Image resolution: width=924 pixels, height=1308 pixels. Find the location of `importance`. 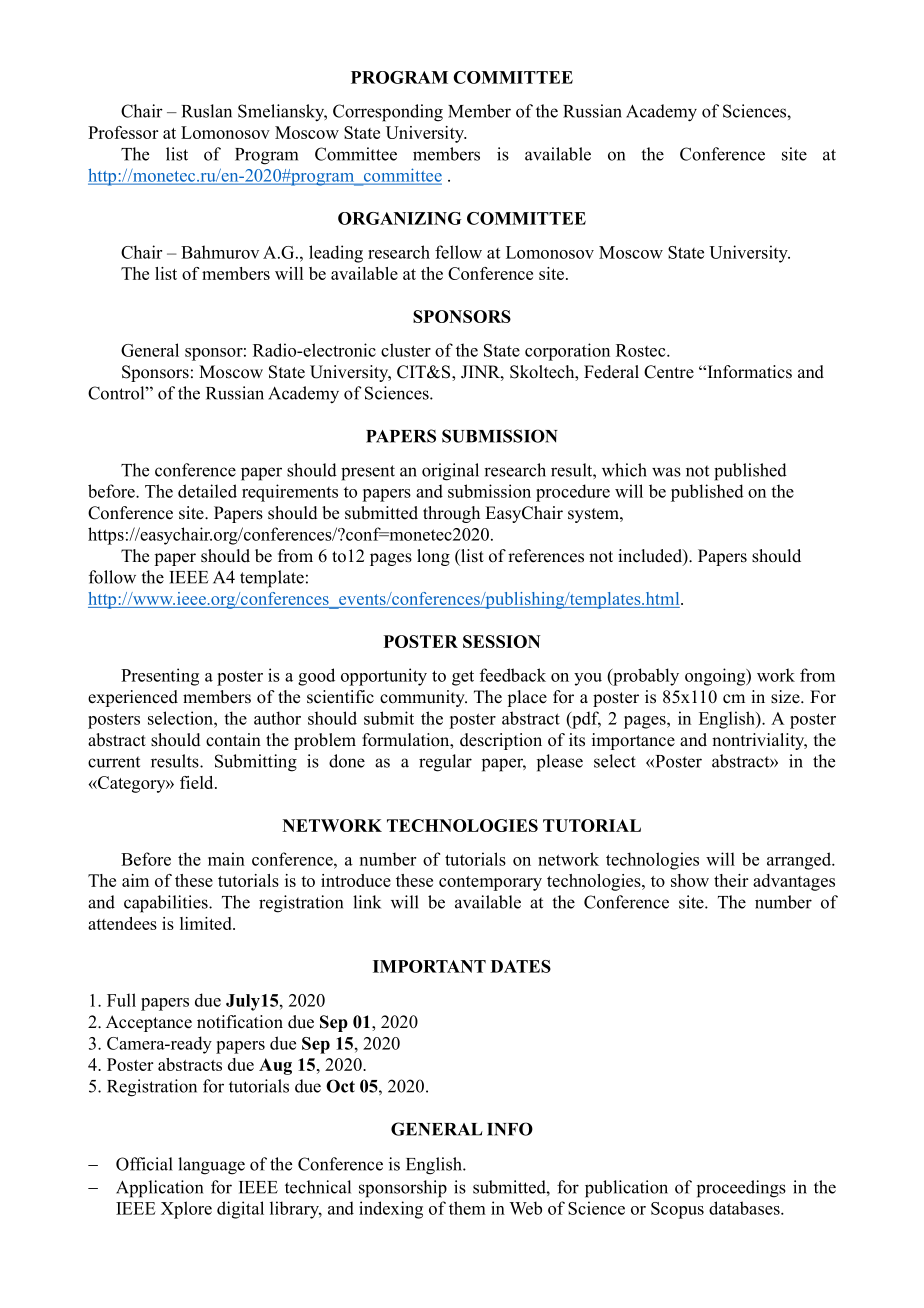

importance is located at coordinates (633, 741).
